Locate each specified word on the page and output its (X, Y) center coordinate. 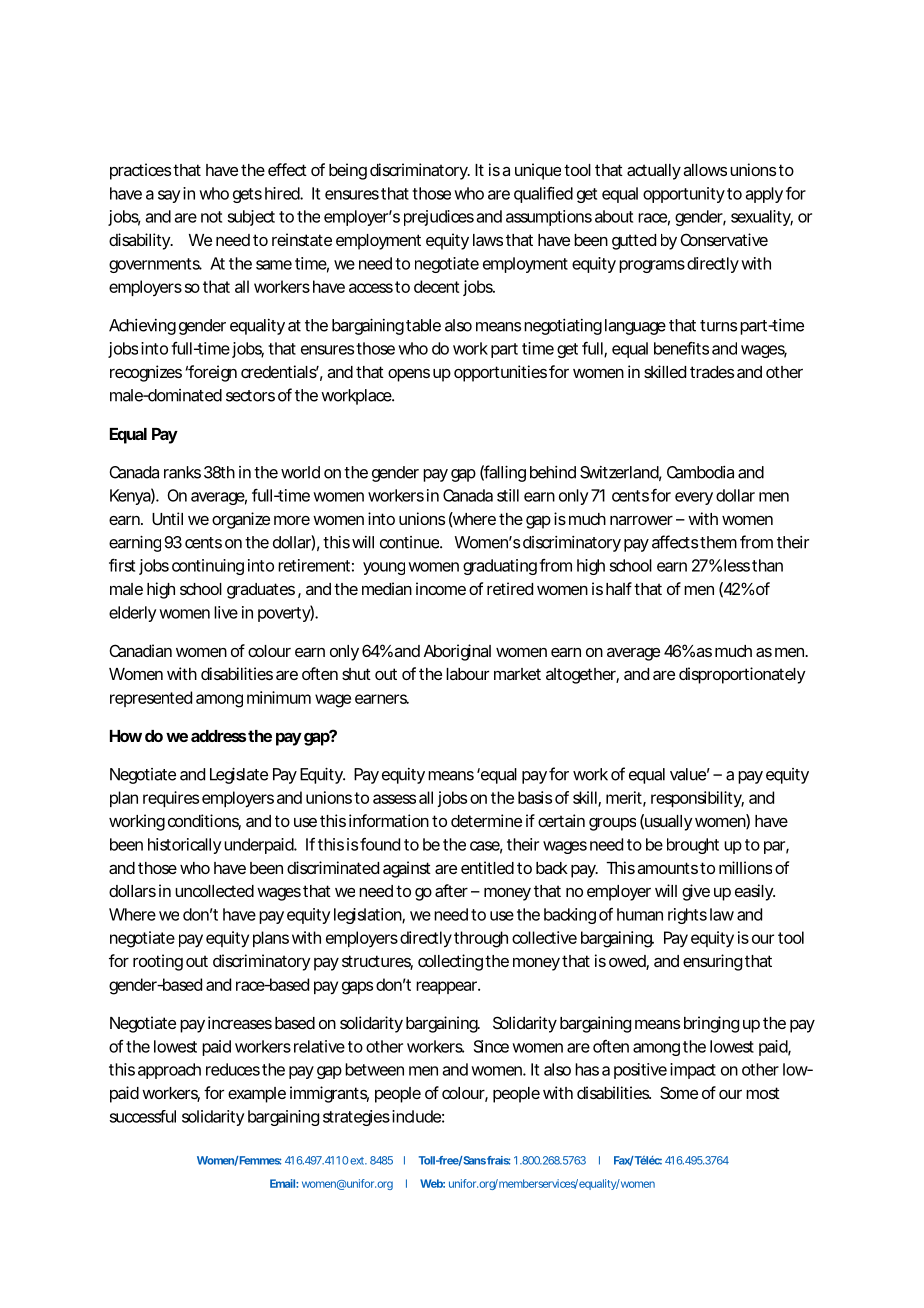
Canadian (141, 650)
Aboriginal (457, 652)
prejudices (439, 218)
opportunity (684, 195)
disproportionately (742, 675)
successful (143, 1116)
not (211, 217)
